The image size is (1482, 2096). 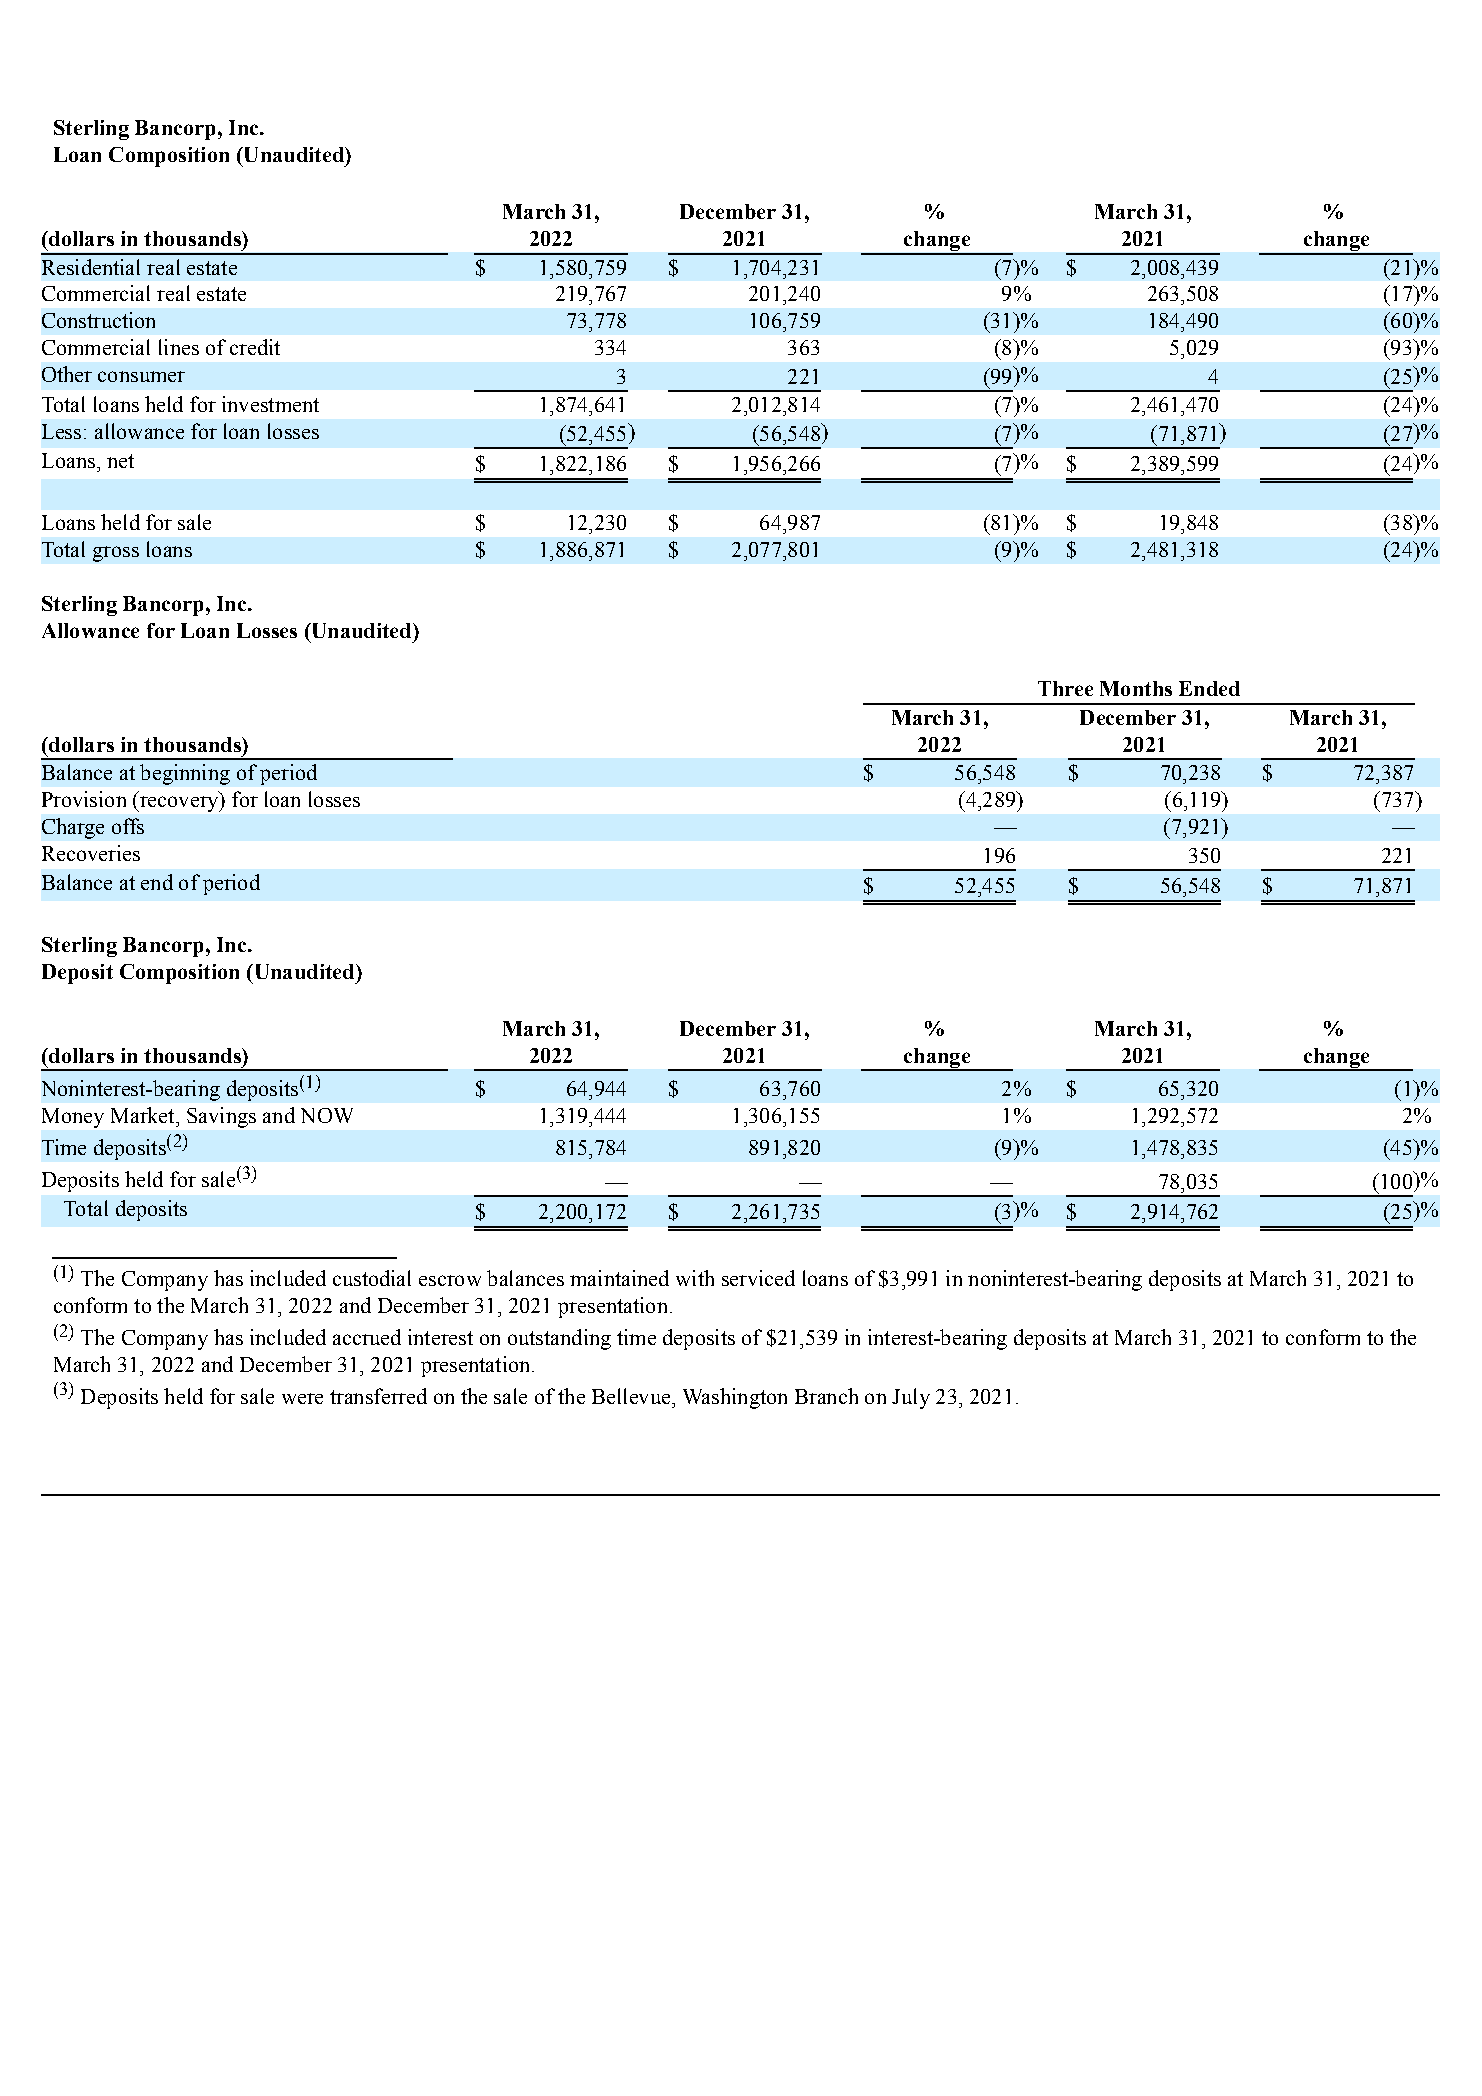 I want to click on maintained, so click(x=619, y=1278).
